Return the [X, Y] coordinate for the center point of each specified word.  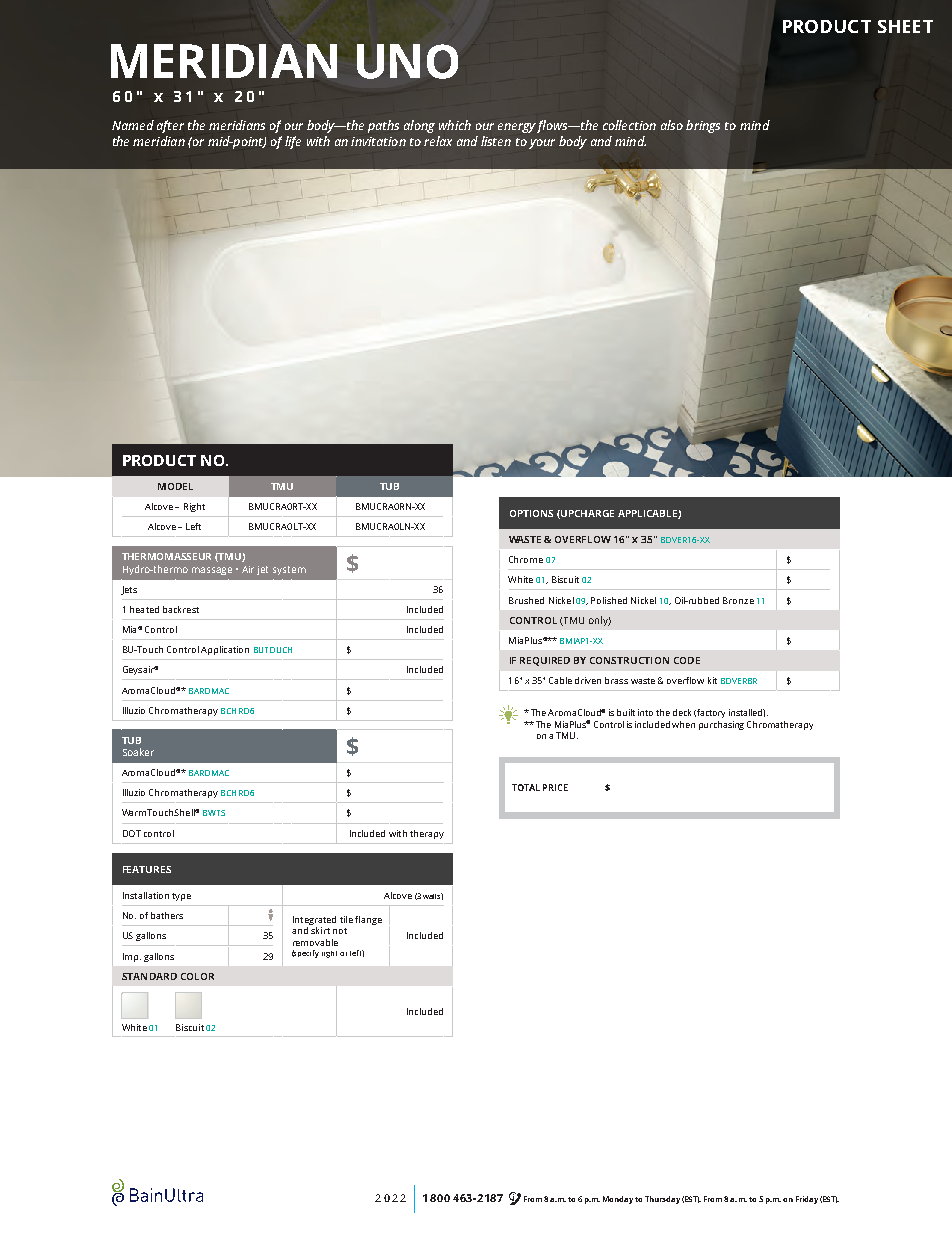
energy [517, 128]
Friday [807, 1200]
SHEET [905, 26]
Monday [618, 1200]
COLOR [197, 976]
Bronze [738, 600]
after [170, 126]
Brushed [526, 600]
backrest [181, 609]
